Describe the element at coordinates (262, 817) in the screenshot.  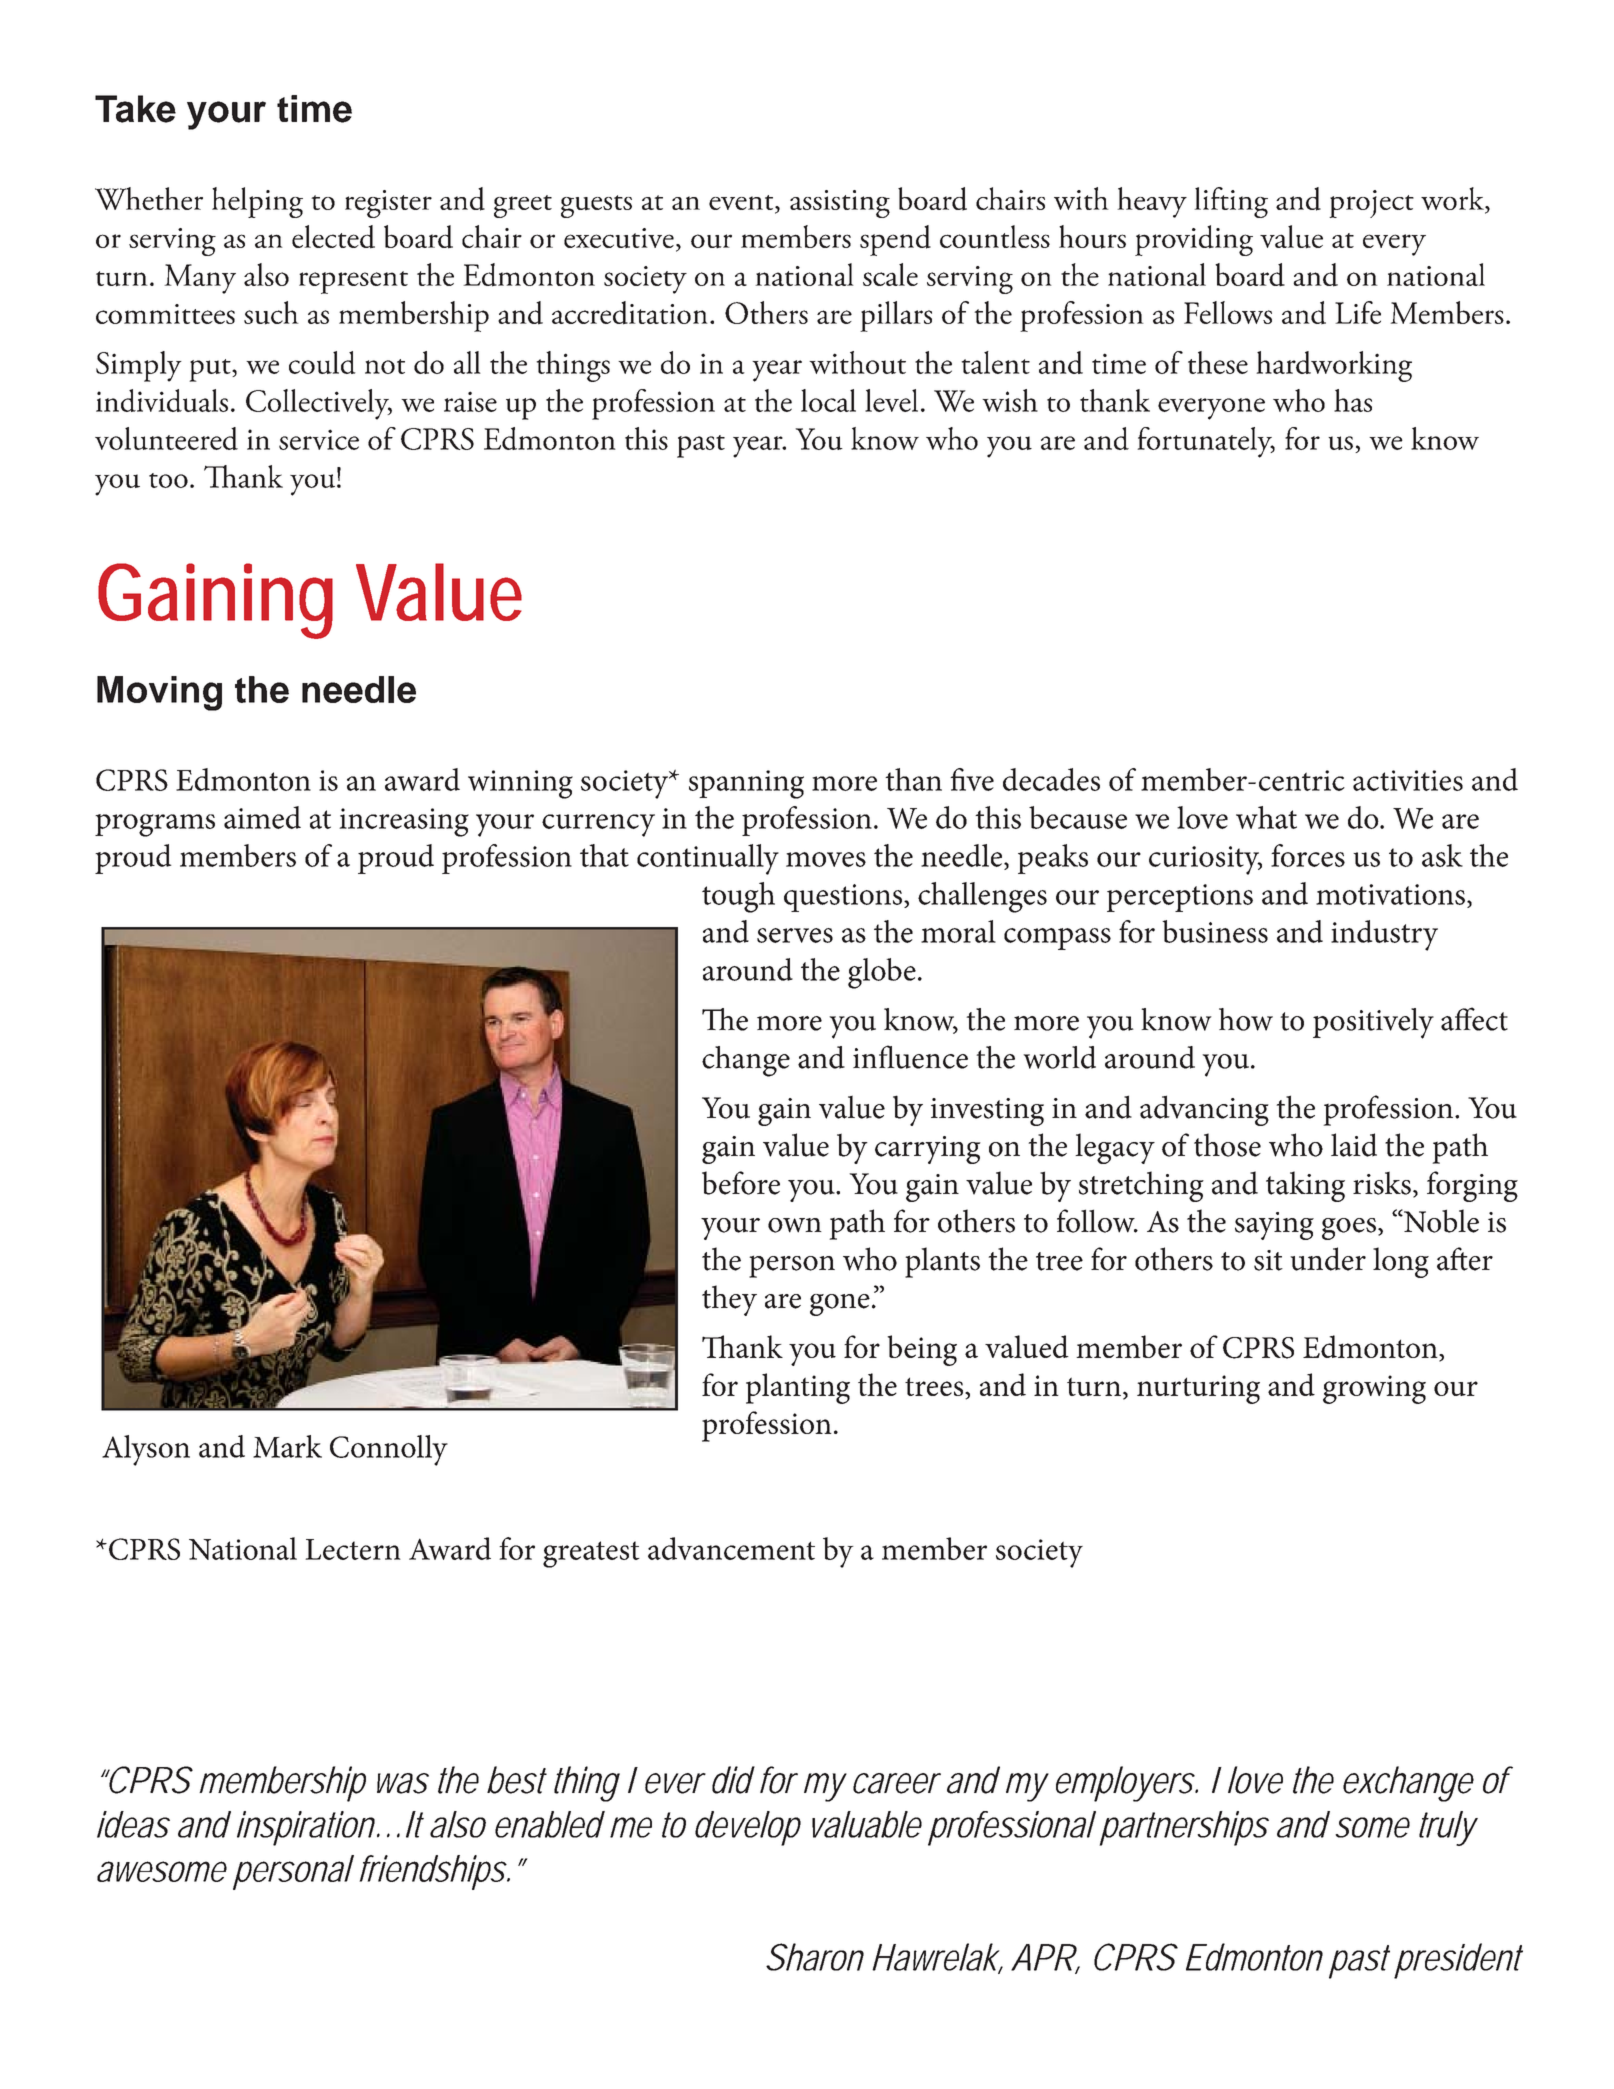
I see `aimed` at that location.
